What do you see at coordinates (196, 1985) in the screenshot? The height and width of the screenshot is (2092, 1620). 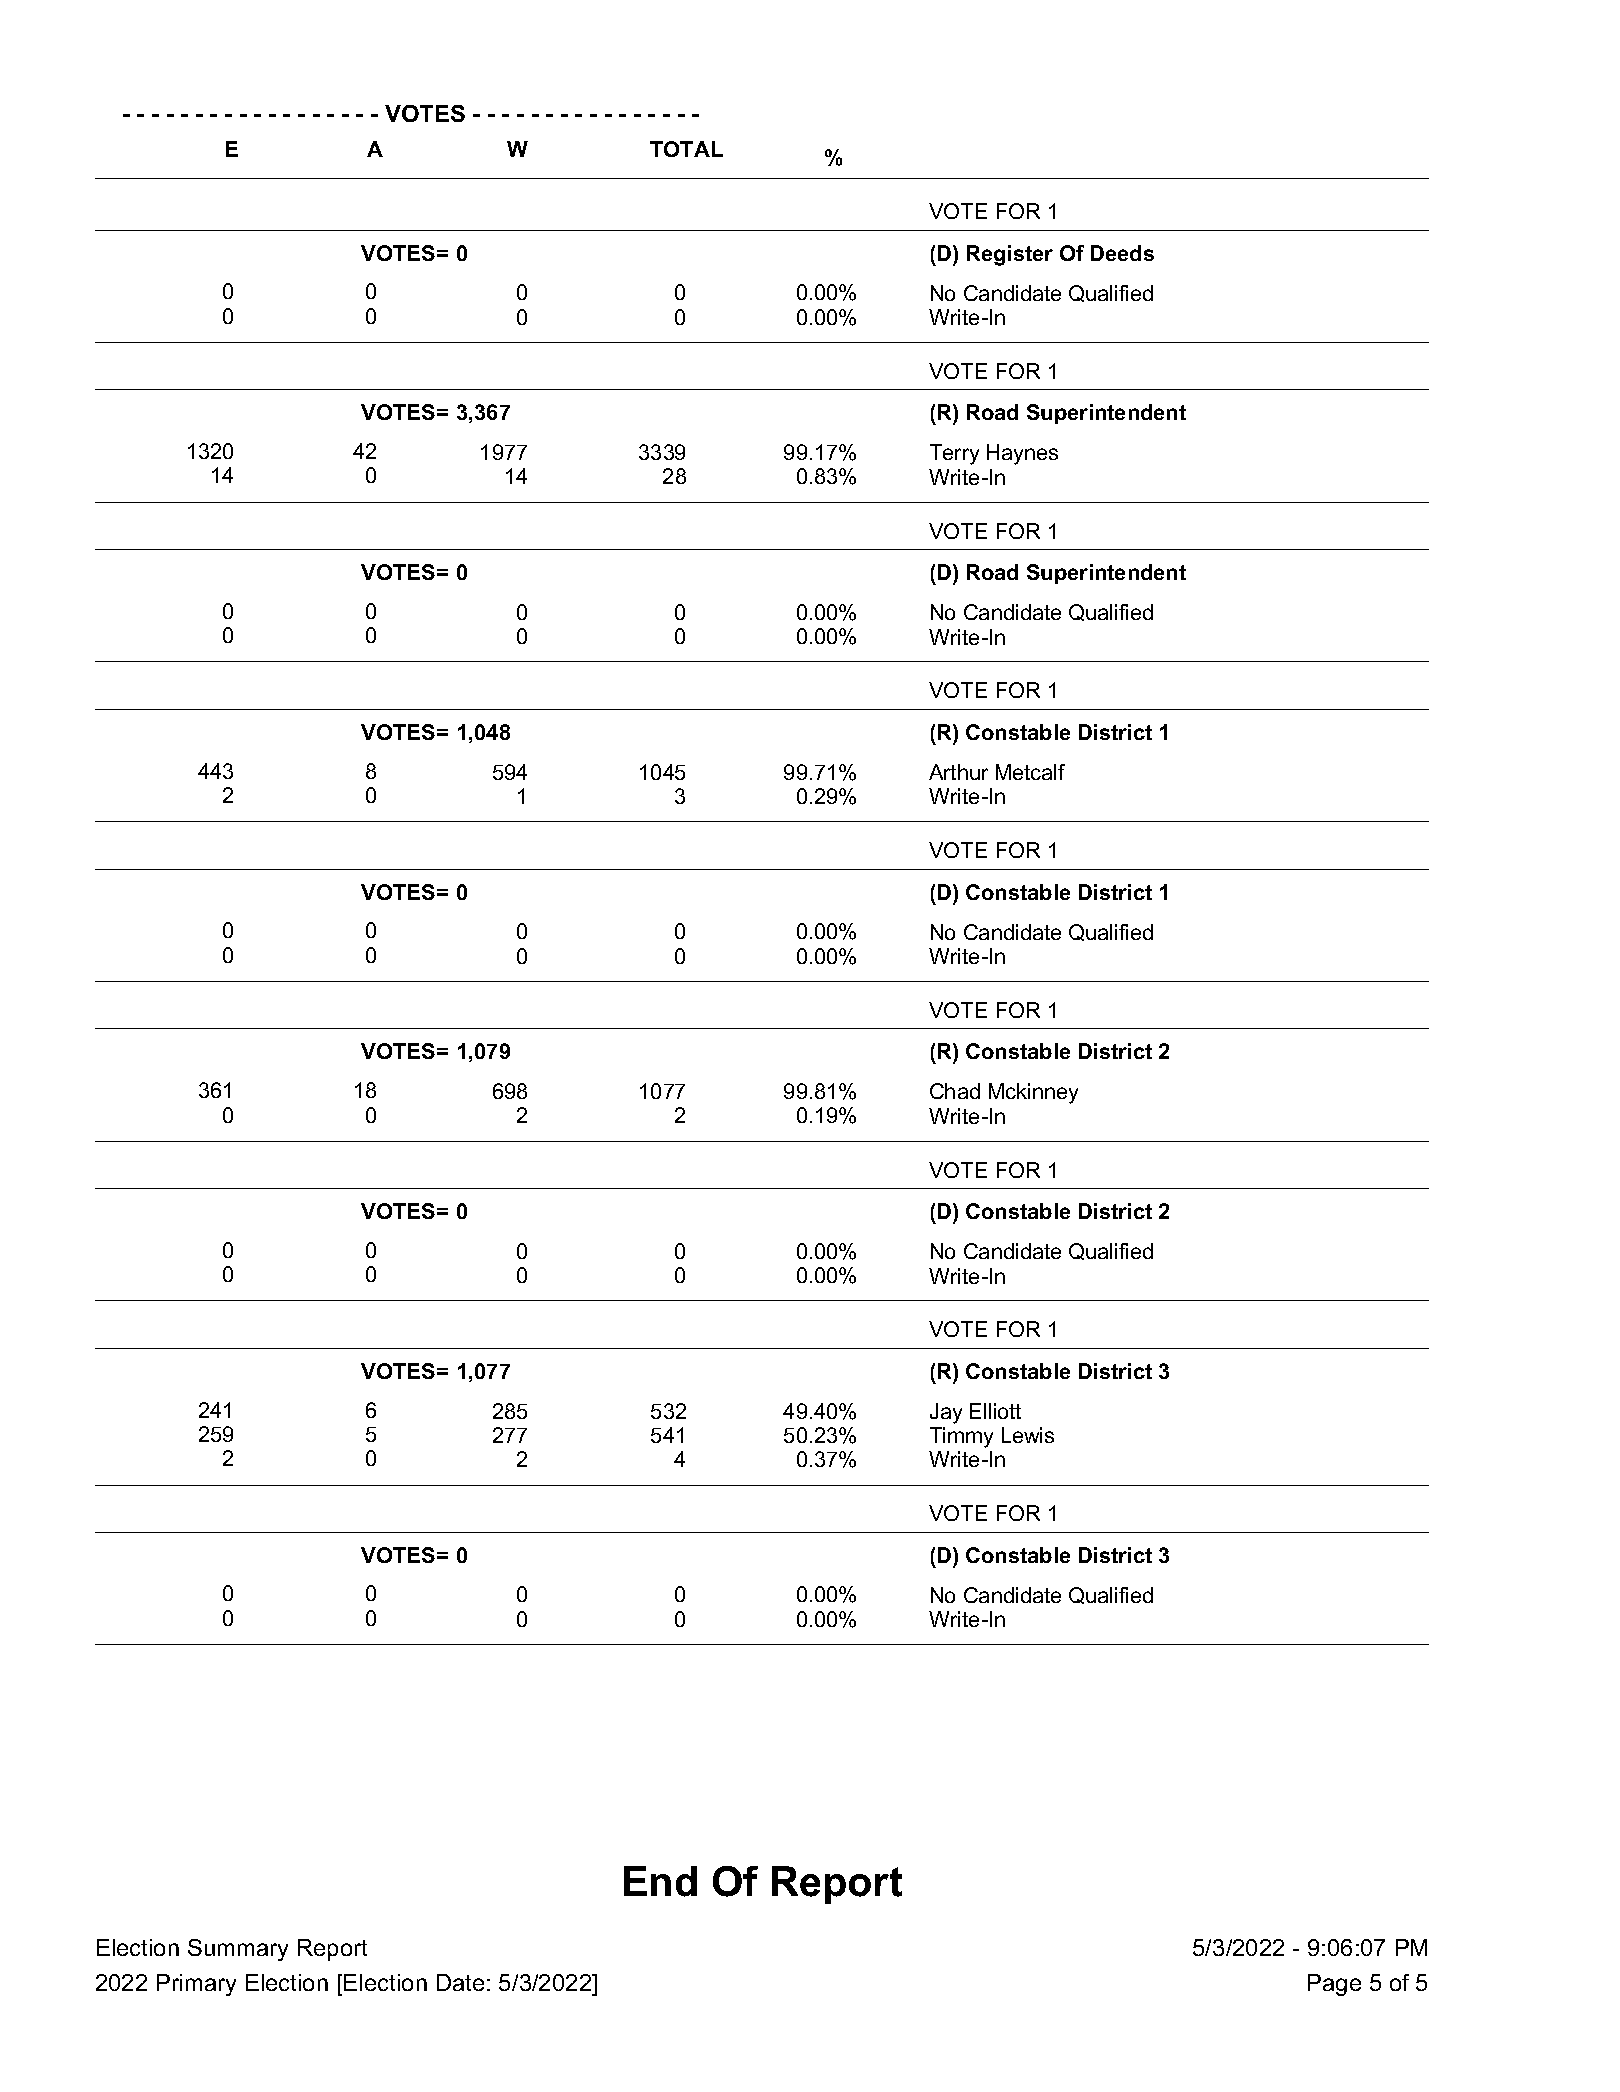 I see `Primary` at bounding box center [196, 1985].
